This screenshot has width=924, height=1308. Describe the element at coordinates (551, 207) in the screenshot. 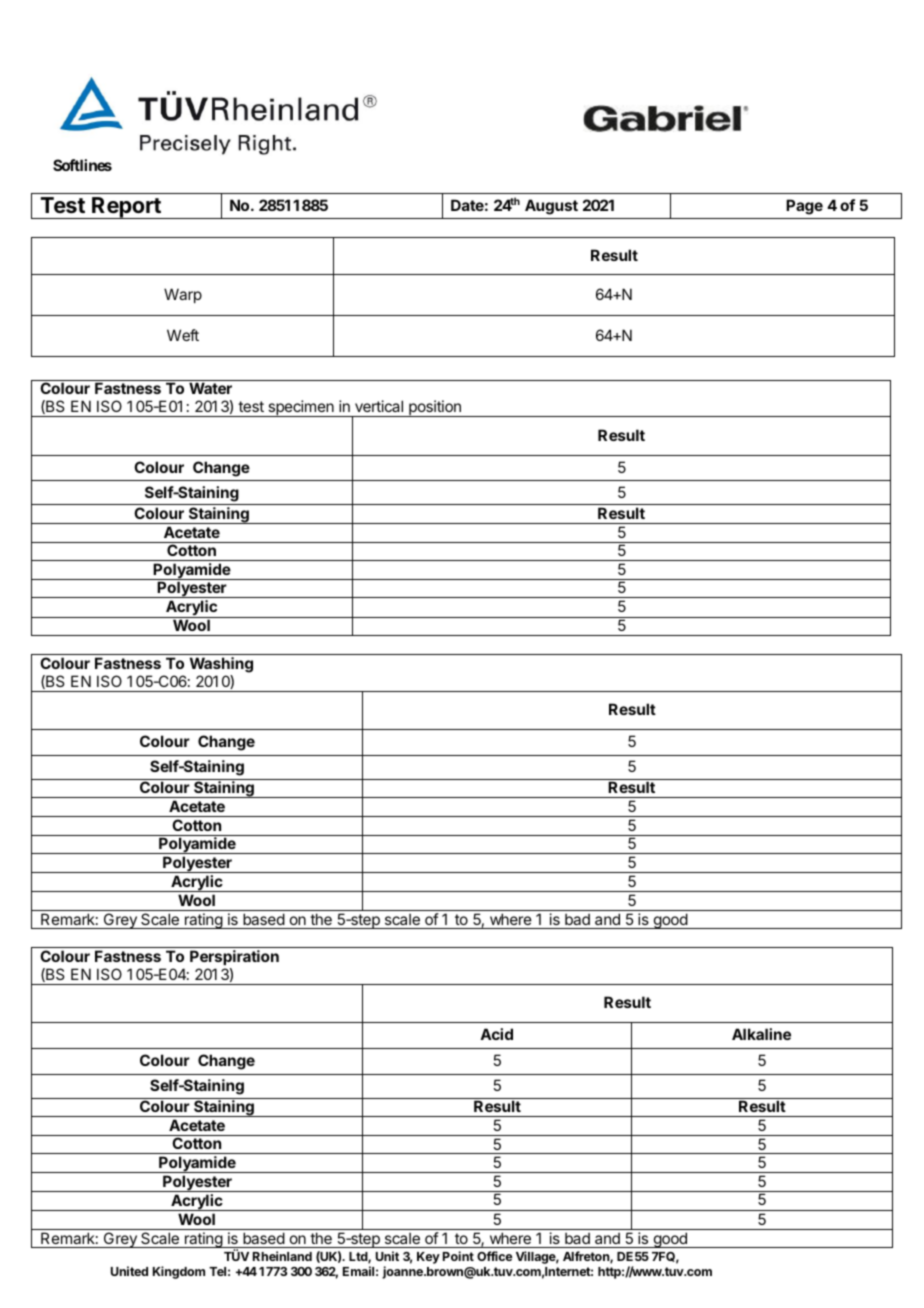

I see `August` at that location.
